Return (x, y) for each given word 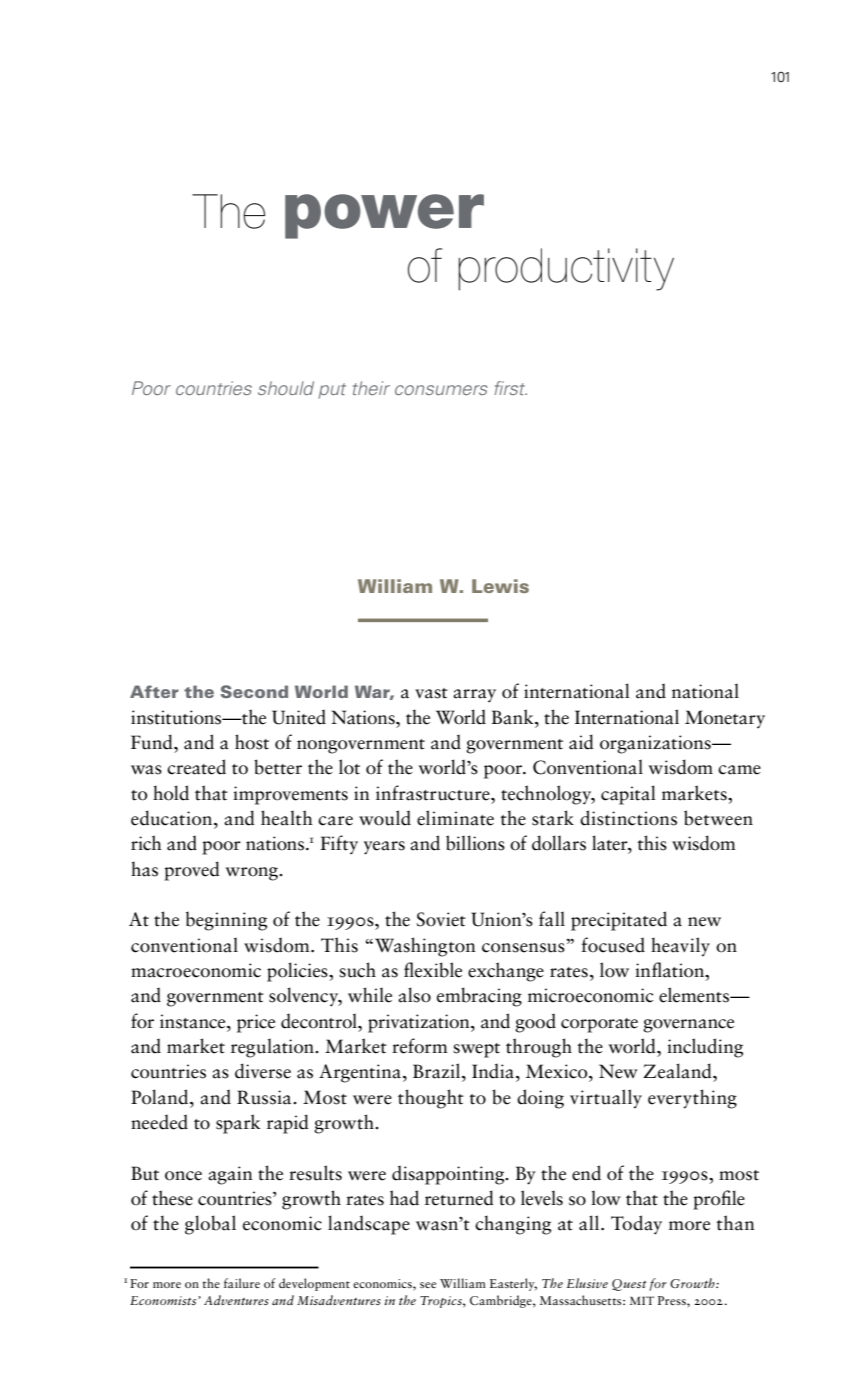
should (286, 388)
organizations (656, 744)
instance (194, 1021)
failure (242, 1283)
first (511, 388)
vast (431, 693)
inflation (671, 971)
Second (254, 691)
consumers (441, 390)
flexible (433, 970)
